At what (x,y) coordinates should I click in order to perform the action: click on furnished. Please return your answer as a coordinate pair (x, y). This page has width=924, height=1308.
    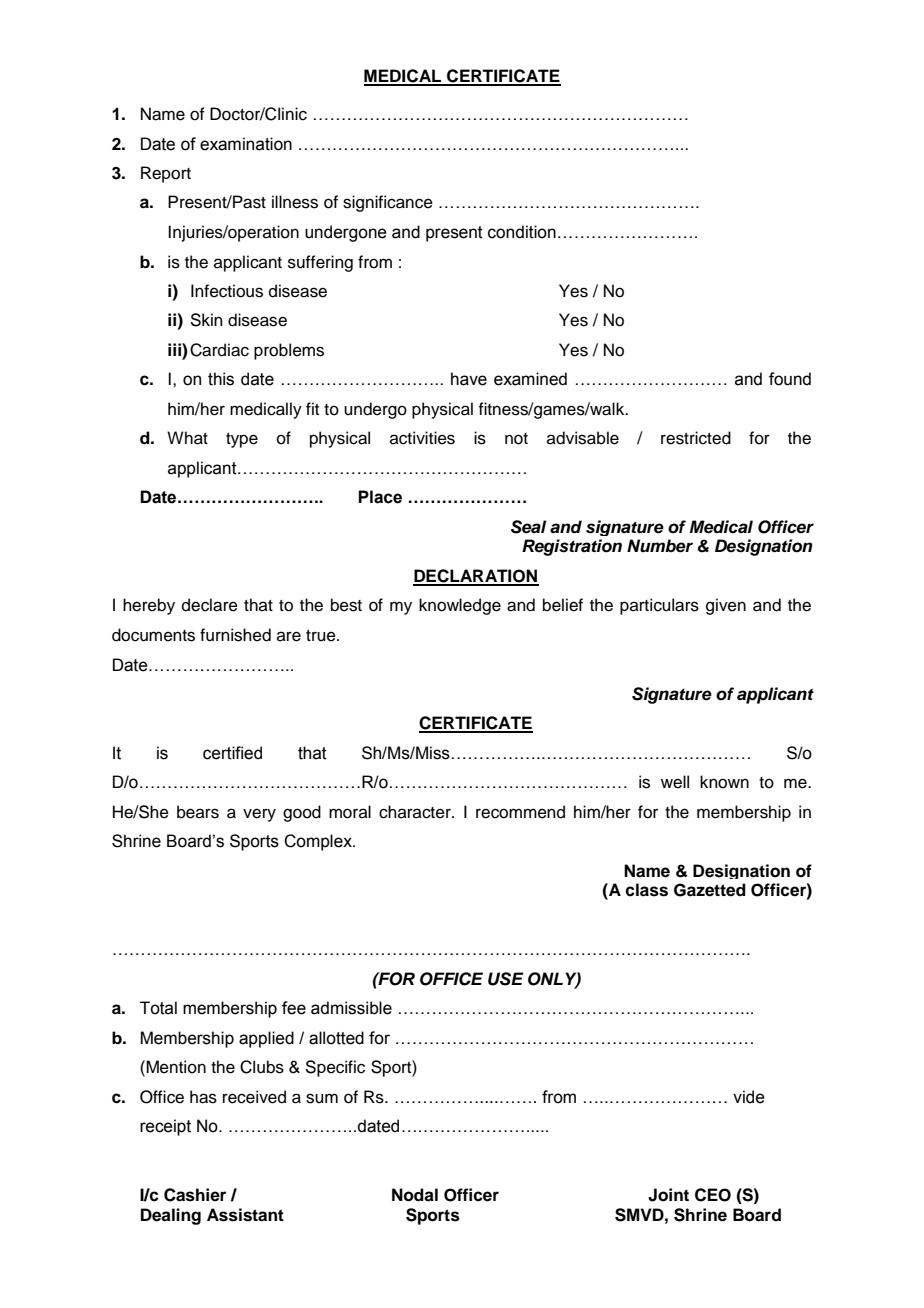
    Looking at the image, I should click on (235, 635).
